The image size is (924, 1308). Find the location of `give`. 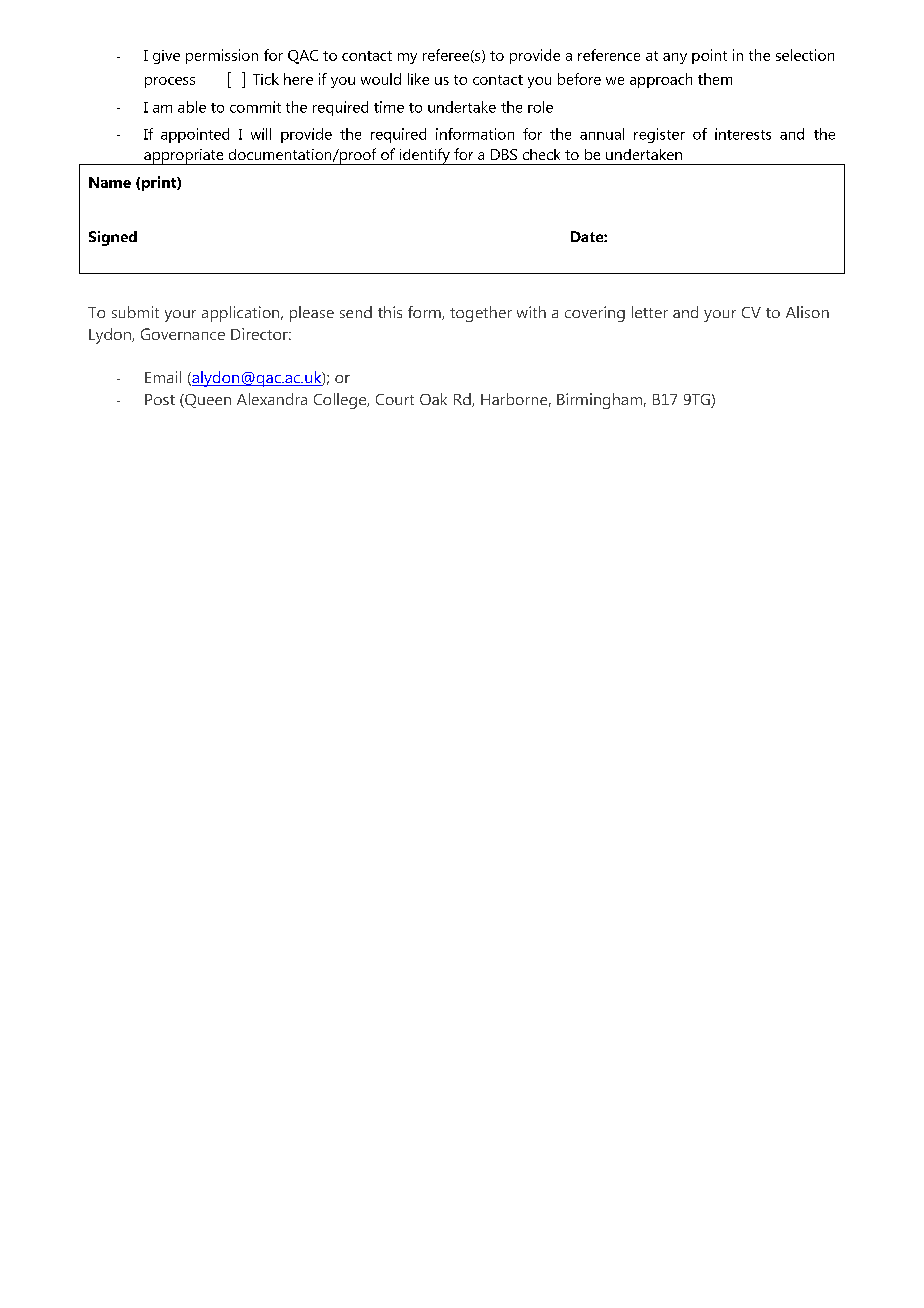

give is located at coordinates (166, 57).
